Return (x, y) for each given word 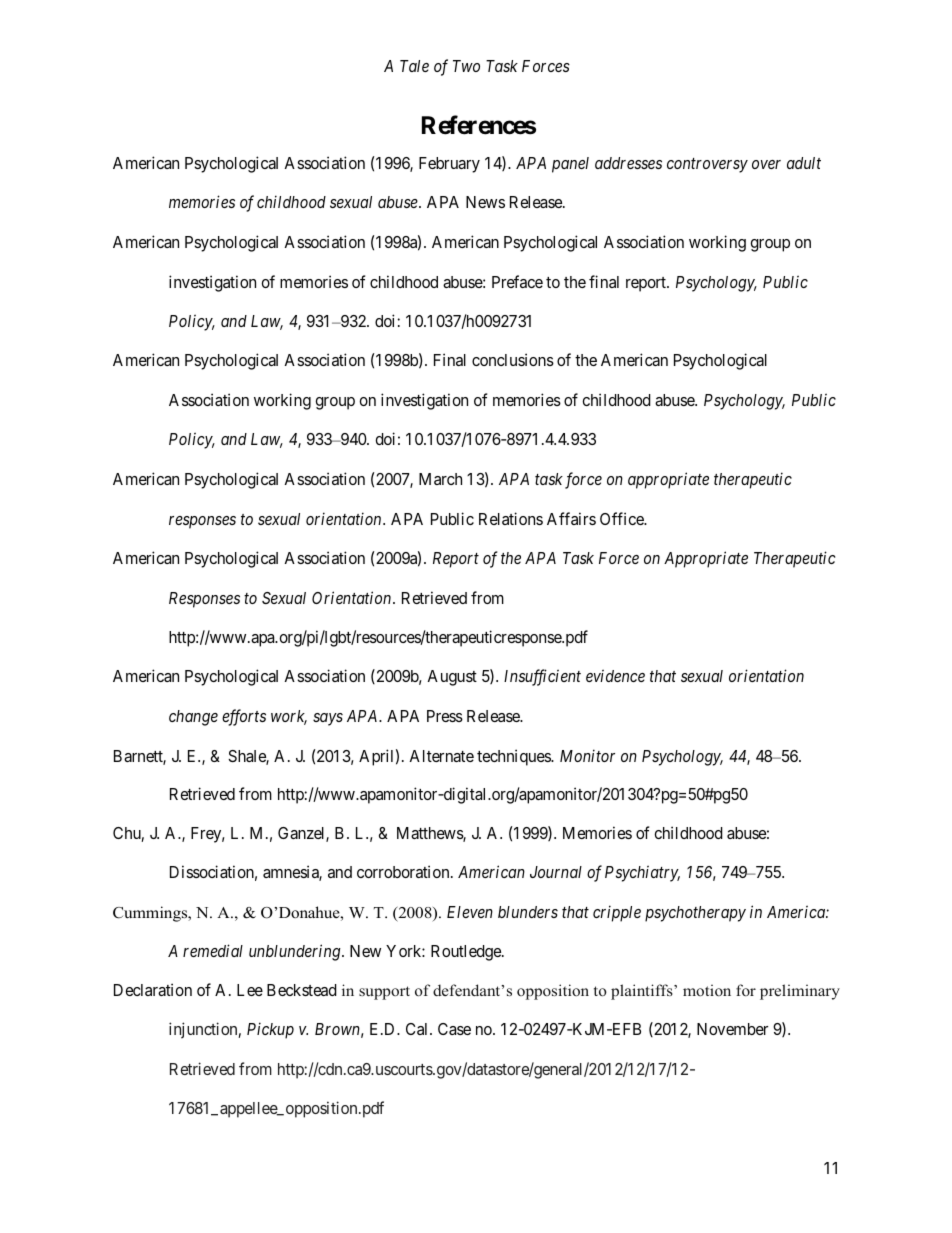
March (440, 479)
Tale (414, 66)
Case (454, 1029)
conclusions (513, 359)
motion (707, 990)
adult (804, 163)
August (452, 678)
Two (466, 66)
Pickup (270, 1030)
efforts (244, 717)
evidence (615, 675)
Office (623, 518)
